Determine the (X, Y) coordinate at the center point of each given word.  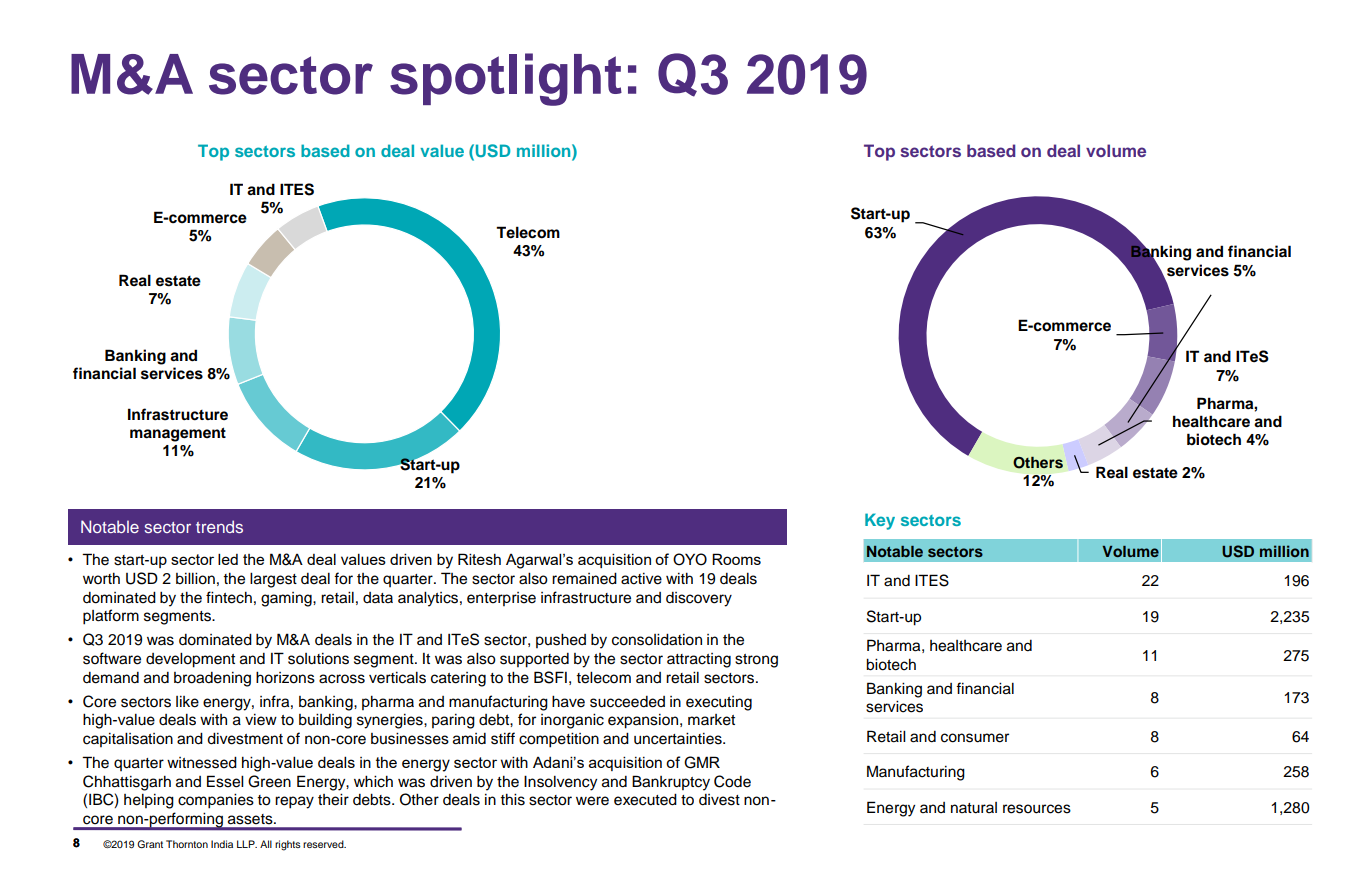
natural (974, 808)
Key (880, 521)
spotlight (506, 79)
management (178, 434)
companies (216, 801)
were (592, 801)
